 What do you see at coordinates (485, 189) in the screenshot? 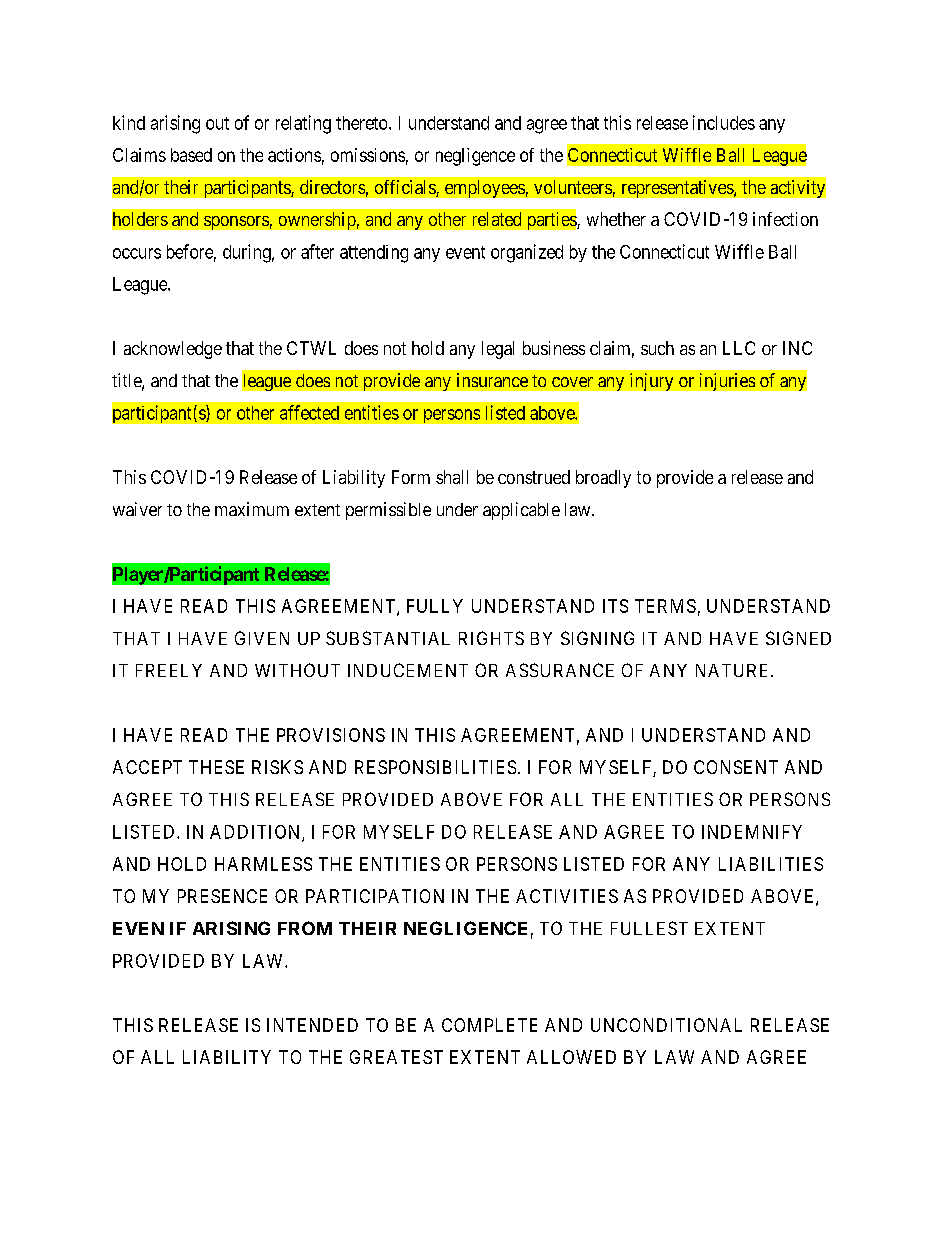
I see `employees` at bounding box center [485, 189].
